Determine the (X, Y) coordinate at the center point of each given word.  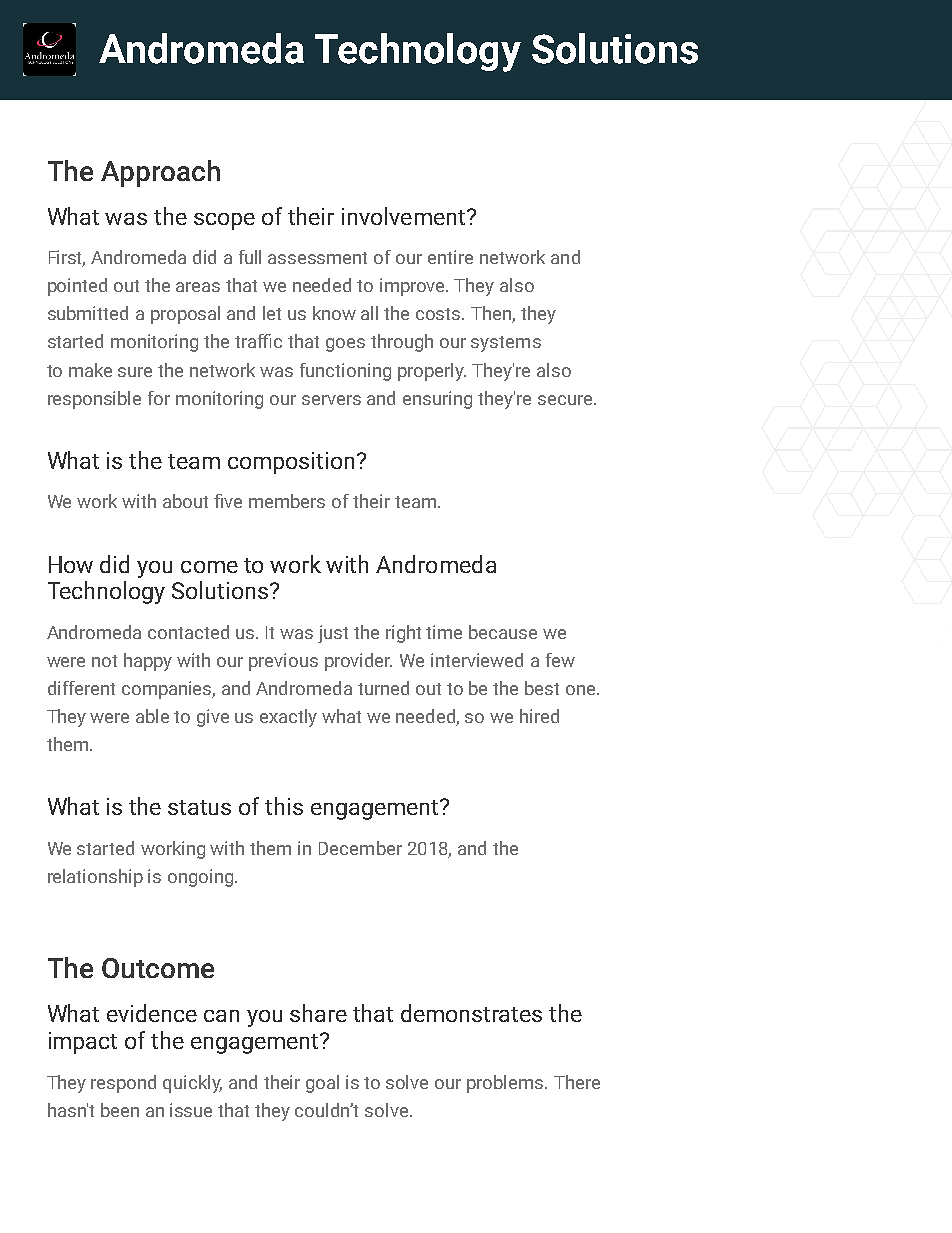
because (503, 632)
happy (148, 662)
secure (566, 400)
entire (450, 257)
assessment (317, 258)
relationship (95, 878)
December (360, 848)
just (333, 634)
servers (331, 400)
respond (123, 1084)
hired (539, 716)
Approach (160, 173)
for (159, 398)
